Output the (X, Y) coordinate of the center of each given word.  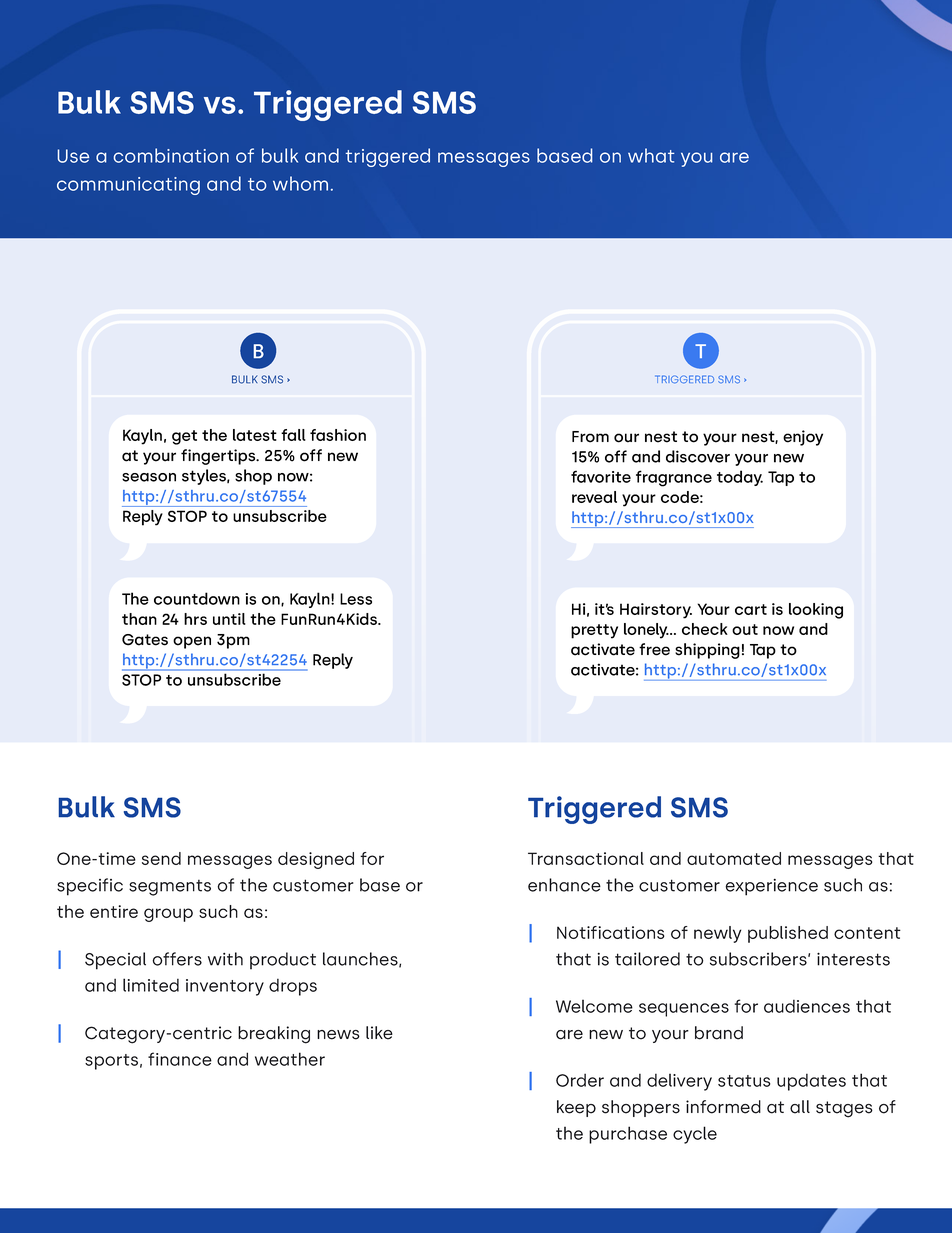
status (744, 1081)
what (651, 155)
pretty (594, 631)
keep (576, 1108)
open (192, 642)
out (745, 629)
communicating (128, 186)
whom (300, 183)
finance (180, 1059)
